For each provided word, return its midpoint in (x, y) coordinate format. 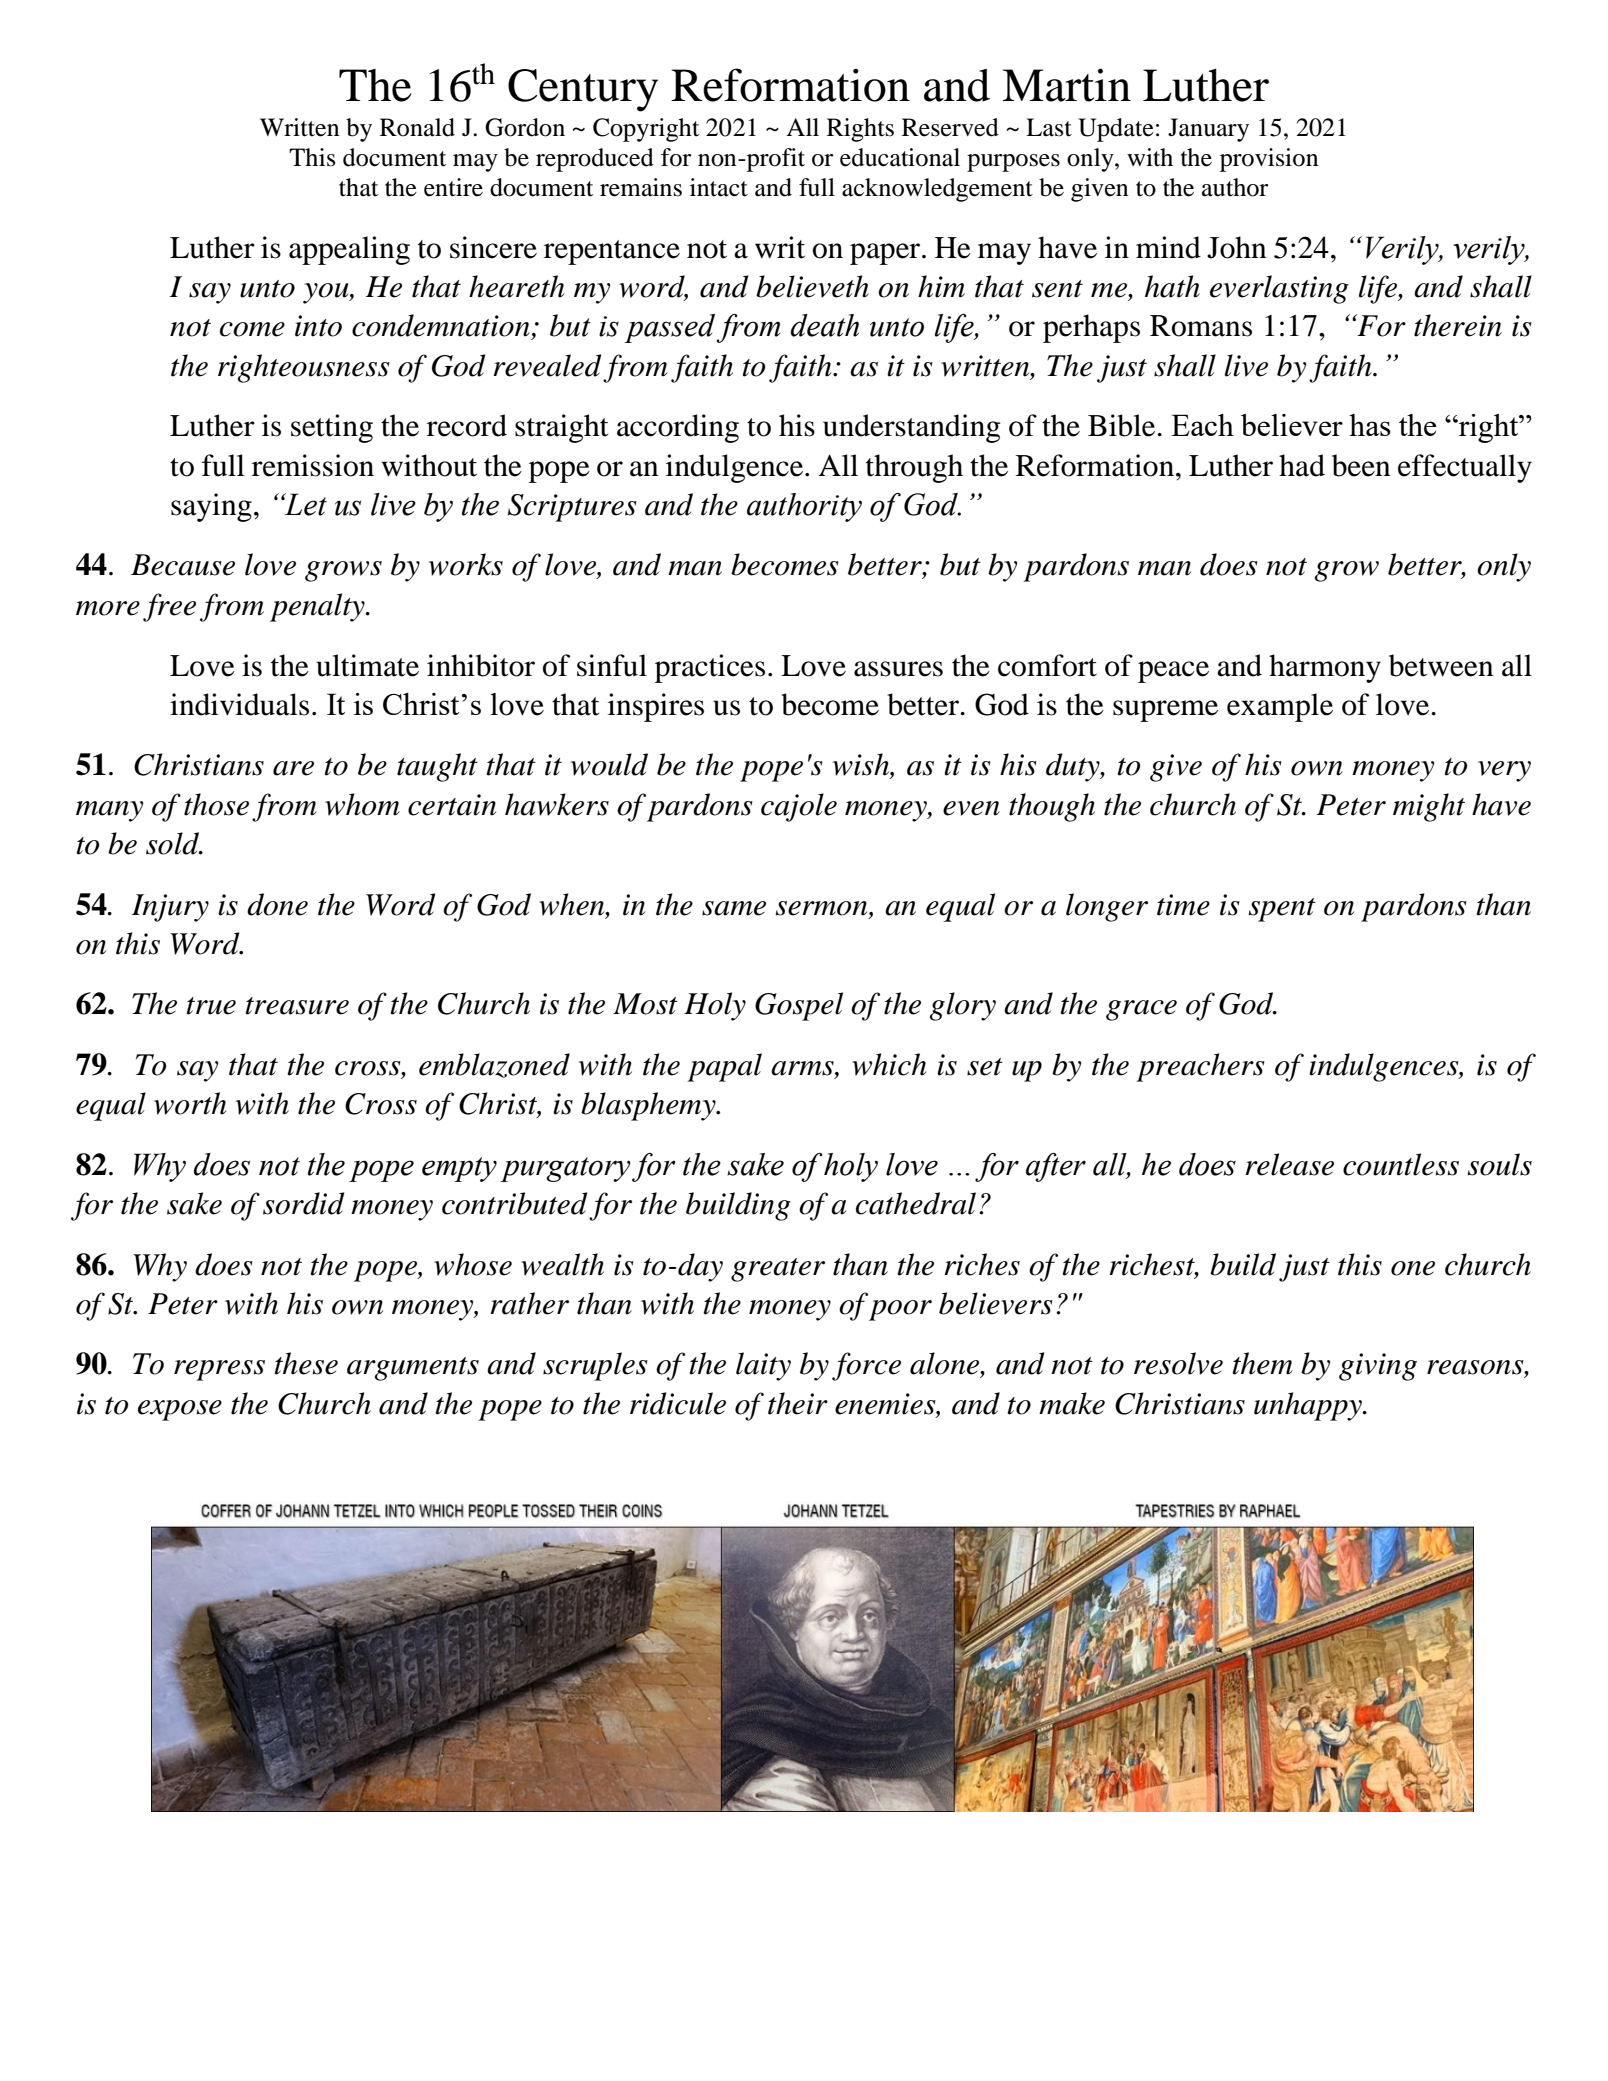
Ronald (417, 127)
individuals (239, 704)
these (306, 1363)
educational (900, 157)
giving (1378, 1367)
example (1280, 707)
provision (1269, 160)
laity (763, 1366)
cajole (799, 807)
